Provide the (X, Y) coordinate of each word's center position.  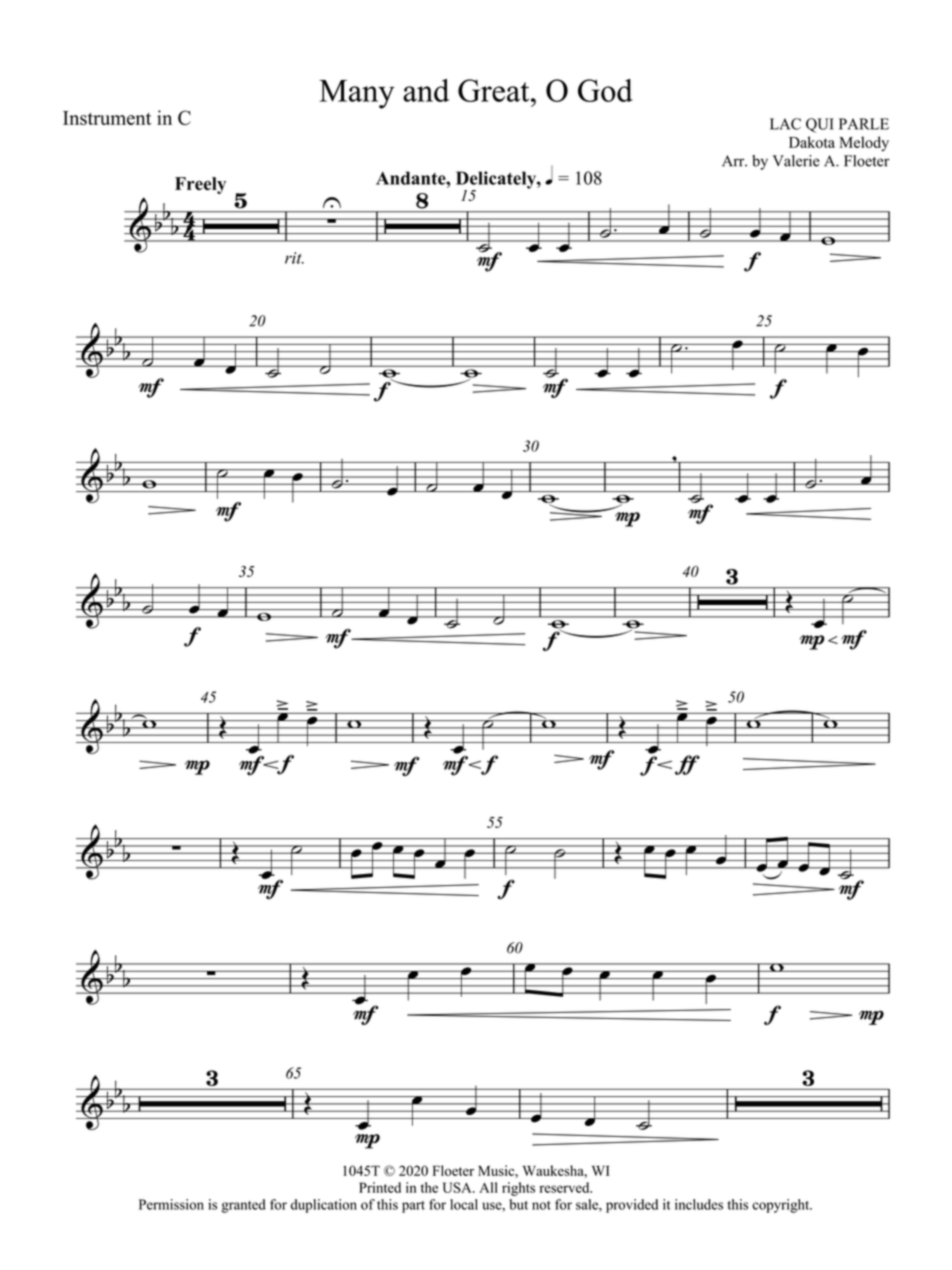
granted (244, 1206)
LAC (785, 124)
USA (458, 1187)
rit (294, 258)
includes (699, 1204)
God (605, 90)
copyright (782, 1206)
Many (356, 94)
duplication (324, 1206)
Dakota (812, 142)
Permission (171, 1204)
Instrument (107, 118)
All (488, 1187)
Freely (200, 185)
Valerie (796, 161)
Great (495, 90)
